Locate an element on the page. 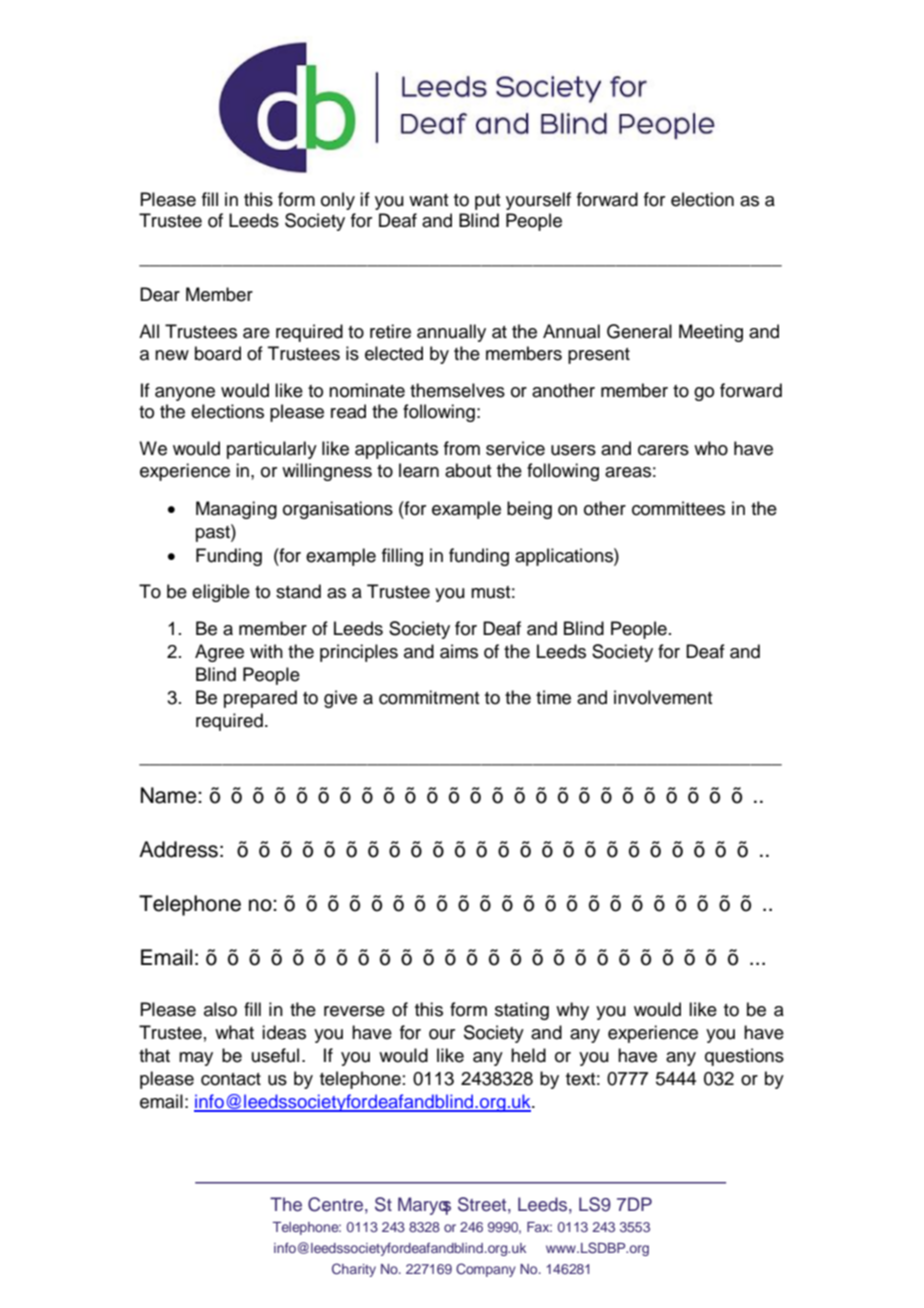  General is located at coordinates (639, 331).
